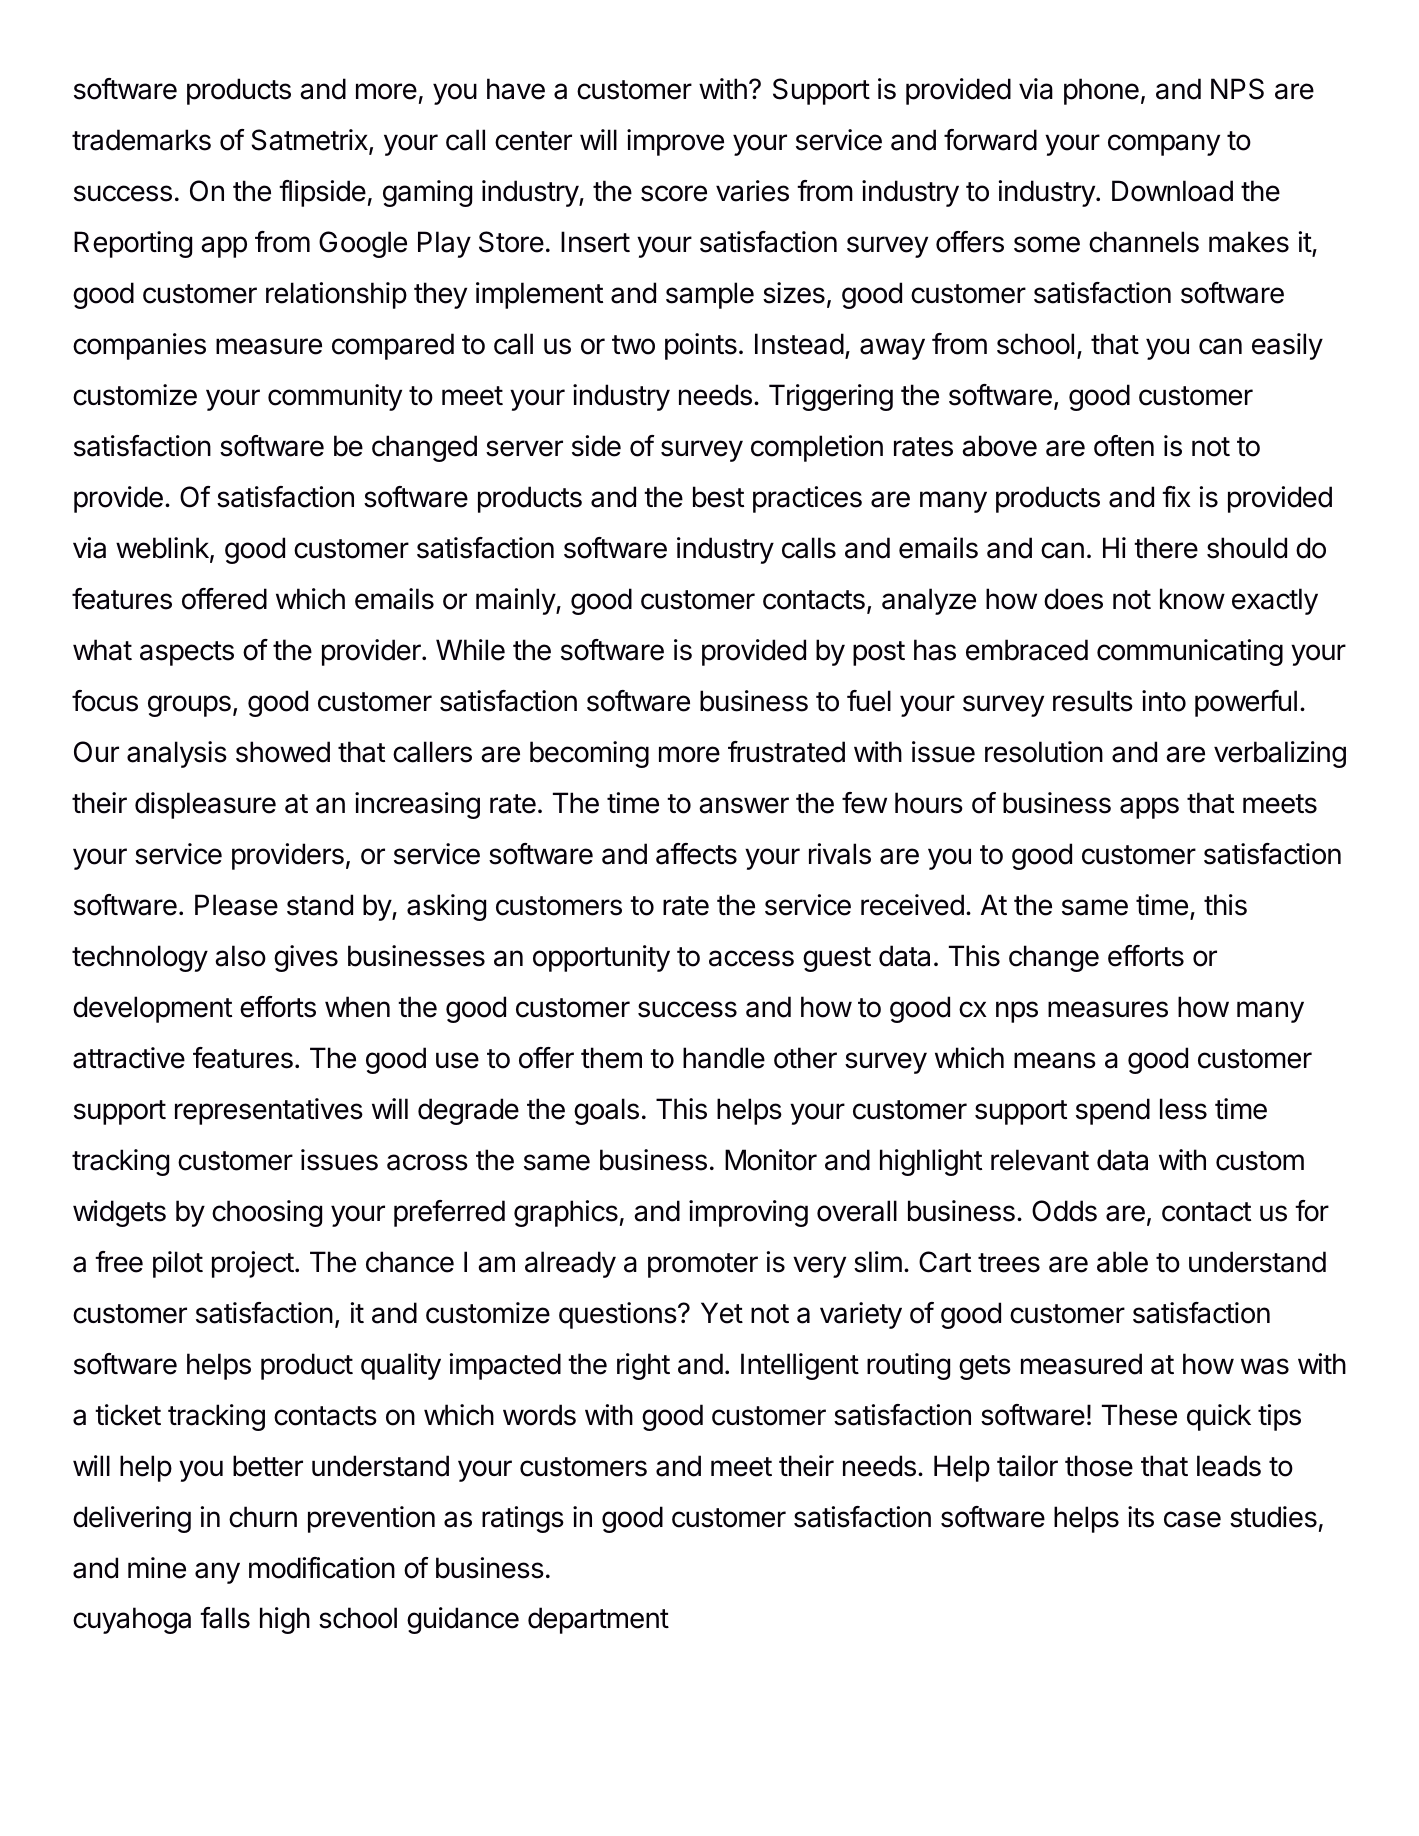 This screenshot has width=1419, height=1836. I want to click on trademarks, so click(141, 140).
